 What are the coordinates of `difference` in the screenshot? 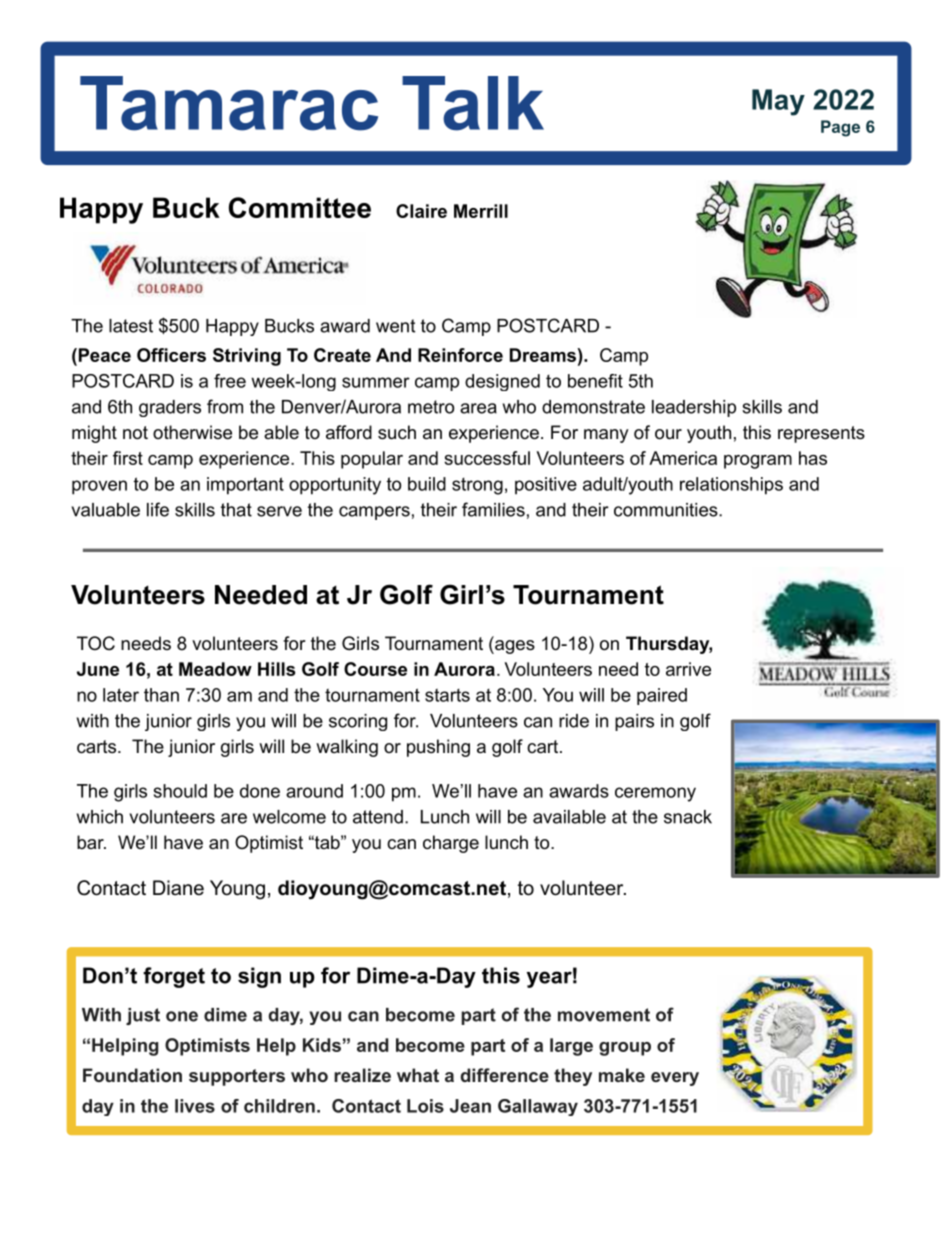 It's located at (505, 1075).
